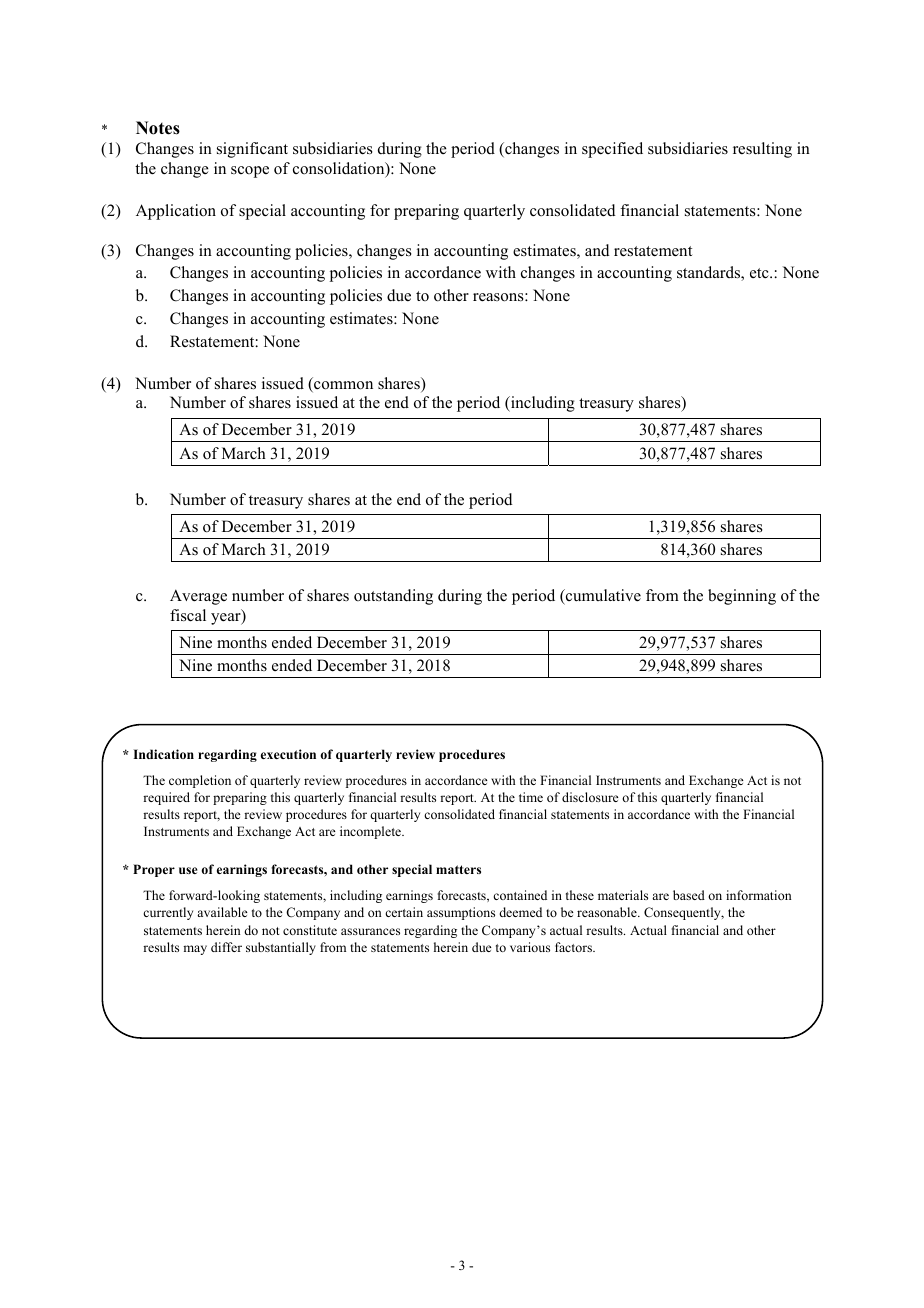 The image size is (924, 1308). Describe the element at coordinates (393, 597) in the screenshot. I see `outstanding` at that location.
